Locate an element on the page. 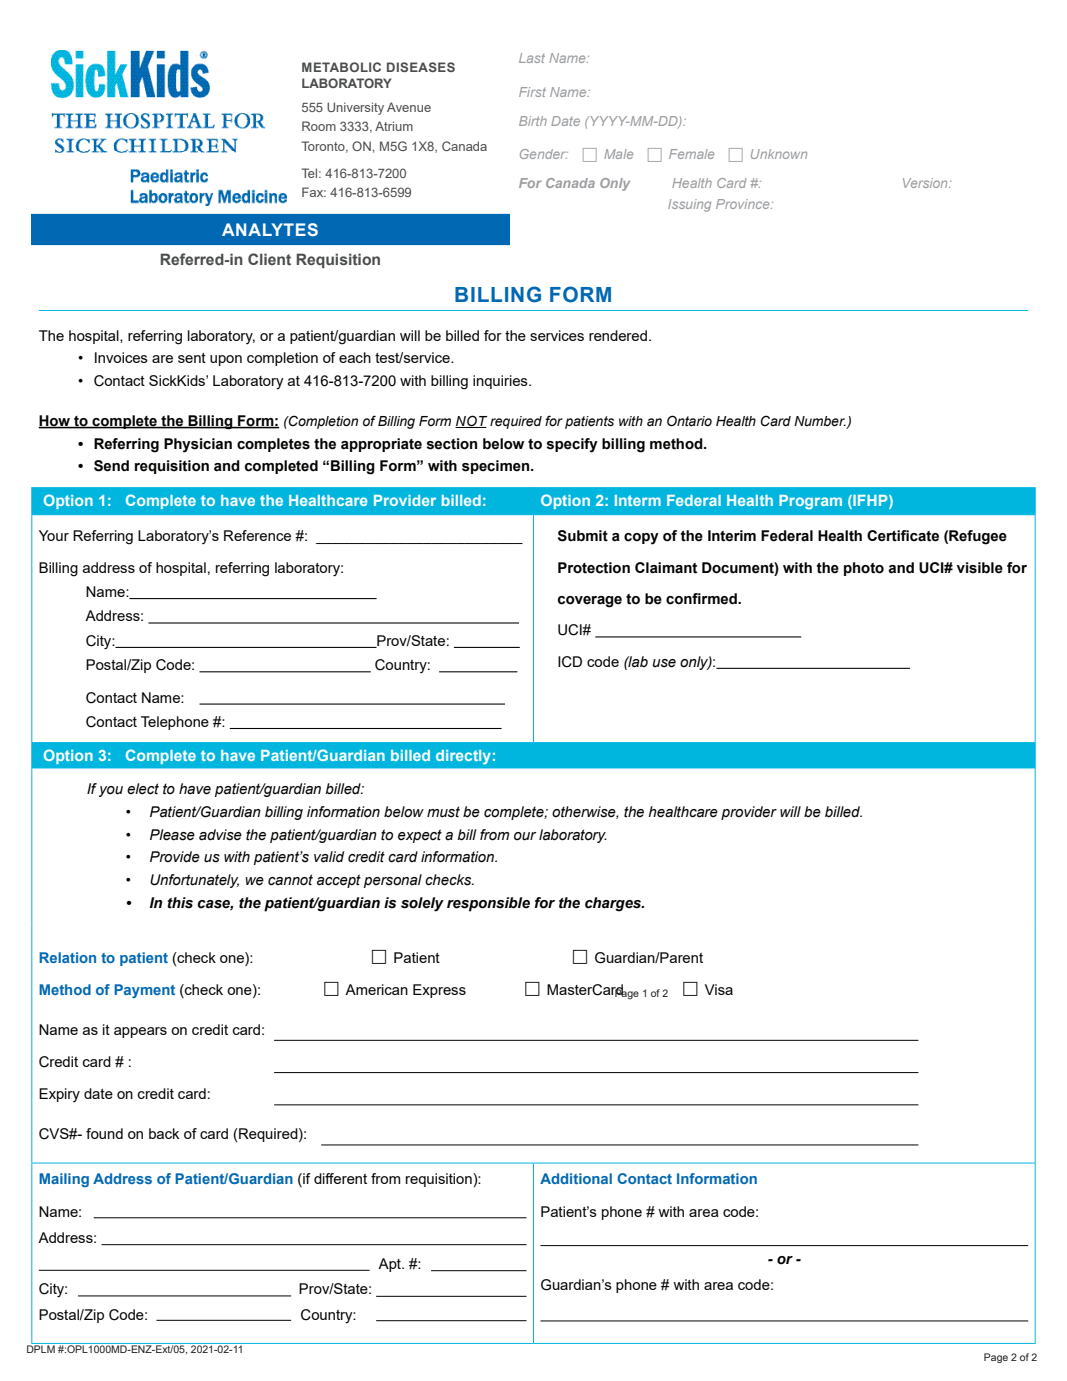 This page has height=1381, width=1067. Additional is located at coordinates (576, 1178).
